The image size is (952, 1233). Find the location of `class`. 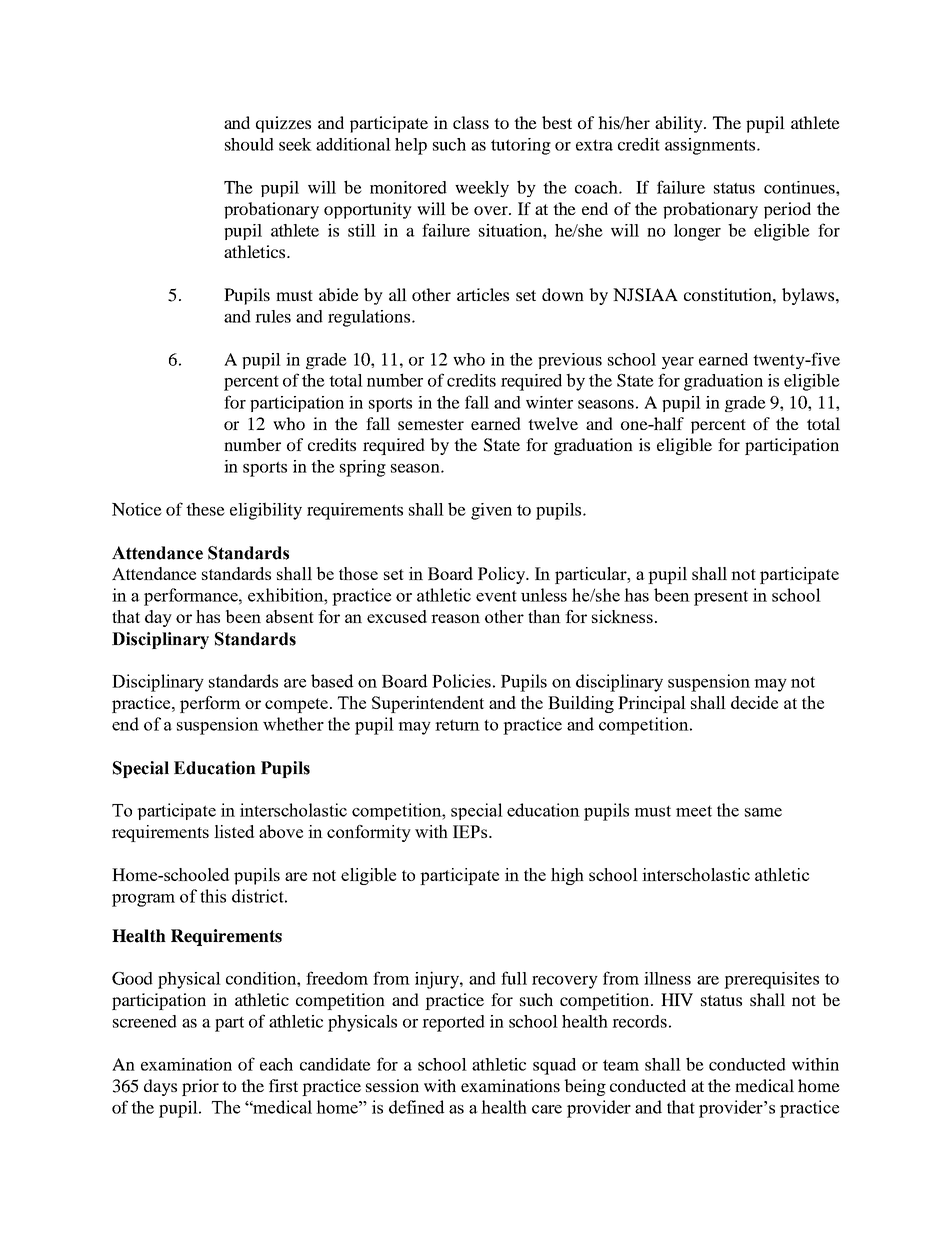

class is located at coordinates (471, 122).
